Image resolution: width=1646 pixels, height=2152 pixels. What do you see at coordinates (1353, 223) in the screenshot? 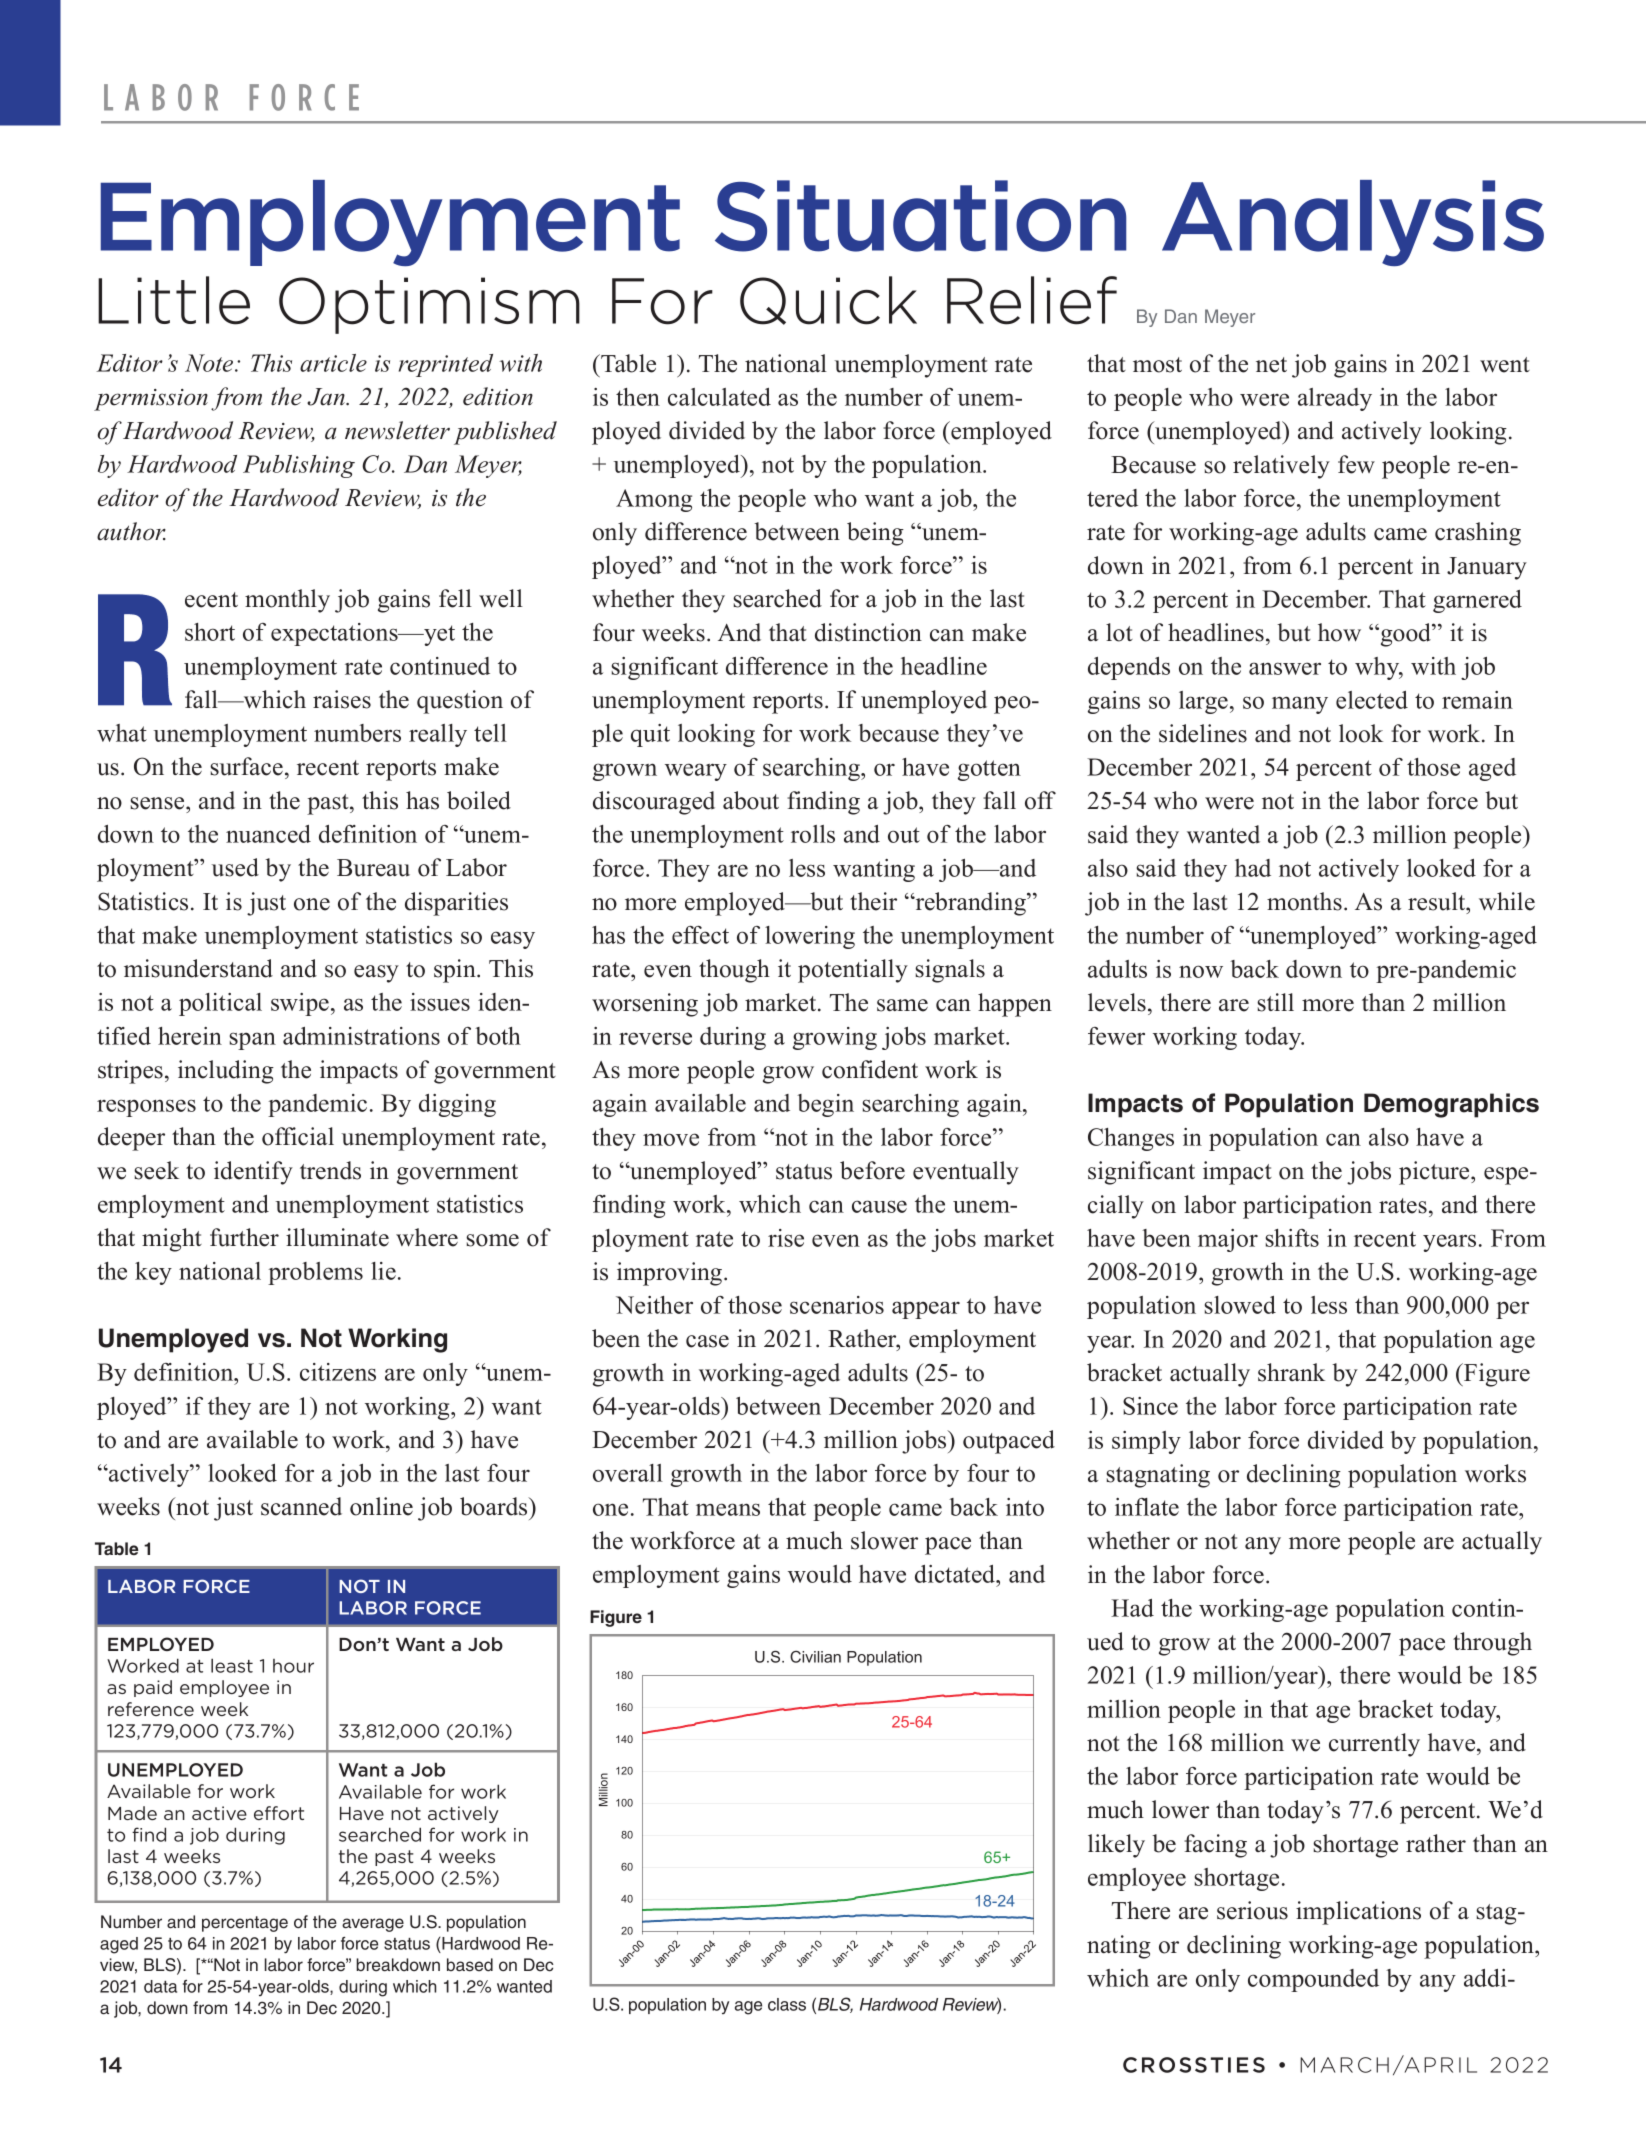
I see `Analysis` at bounding box center [1353, 223].
